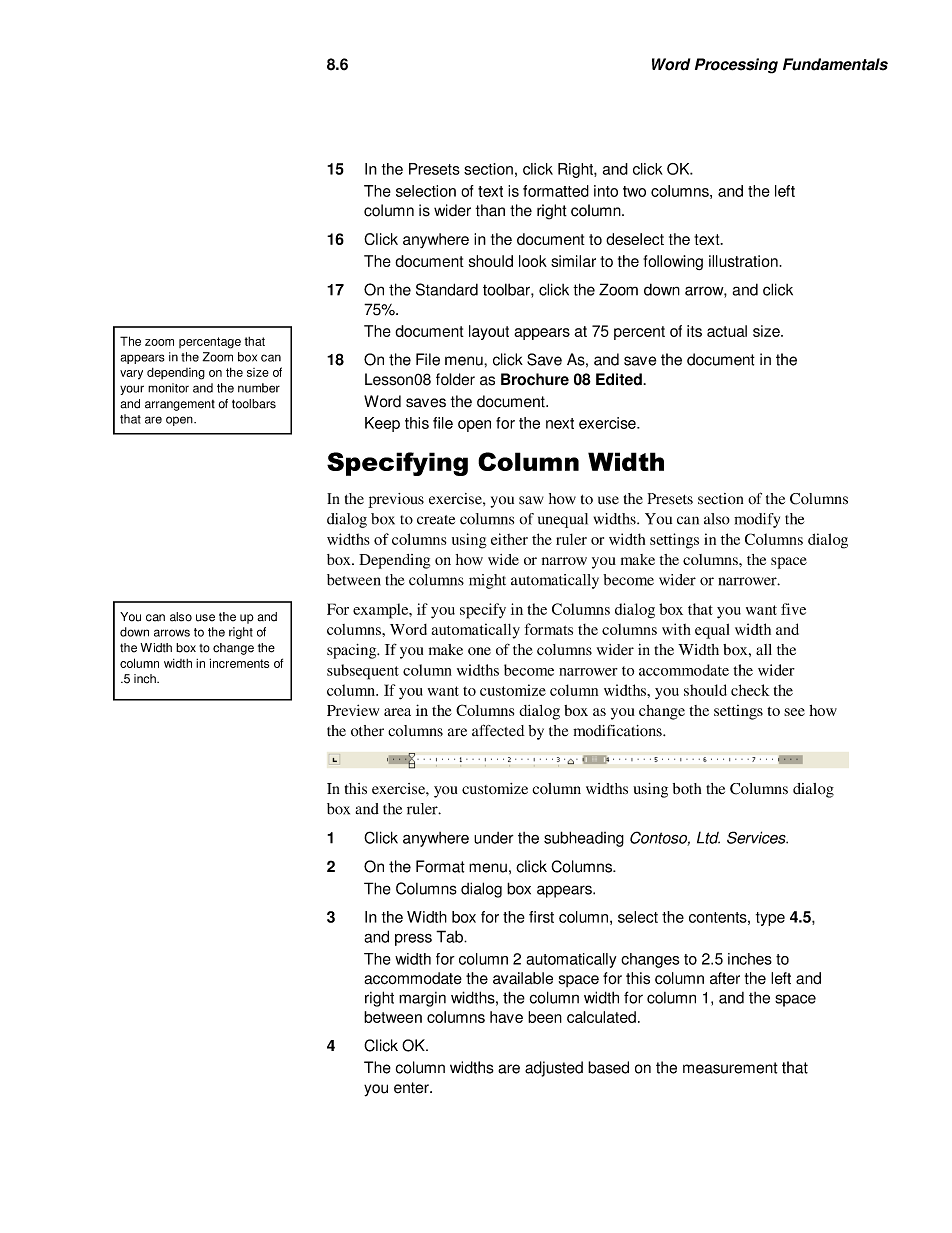 Image resolution: width=952 pixels, height=1233 pixels. Describe the element at coordinates (727, 331) in the document. I see `actual` at that location.
